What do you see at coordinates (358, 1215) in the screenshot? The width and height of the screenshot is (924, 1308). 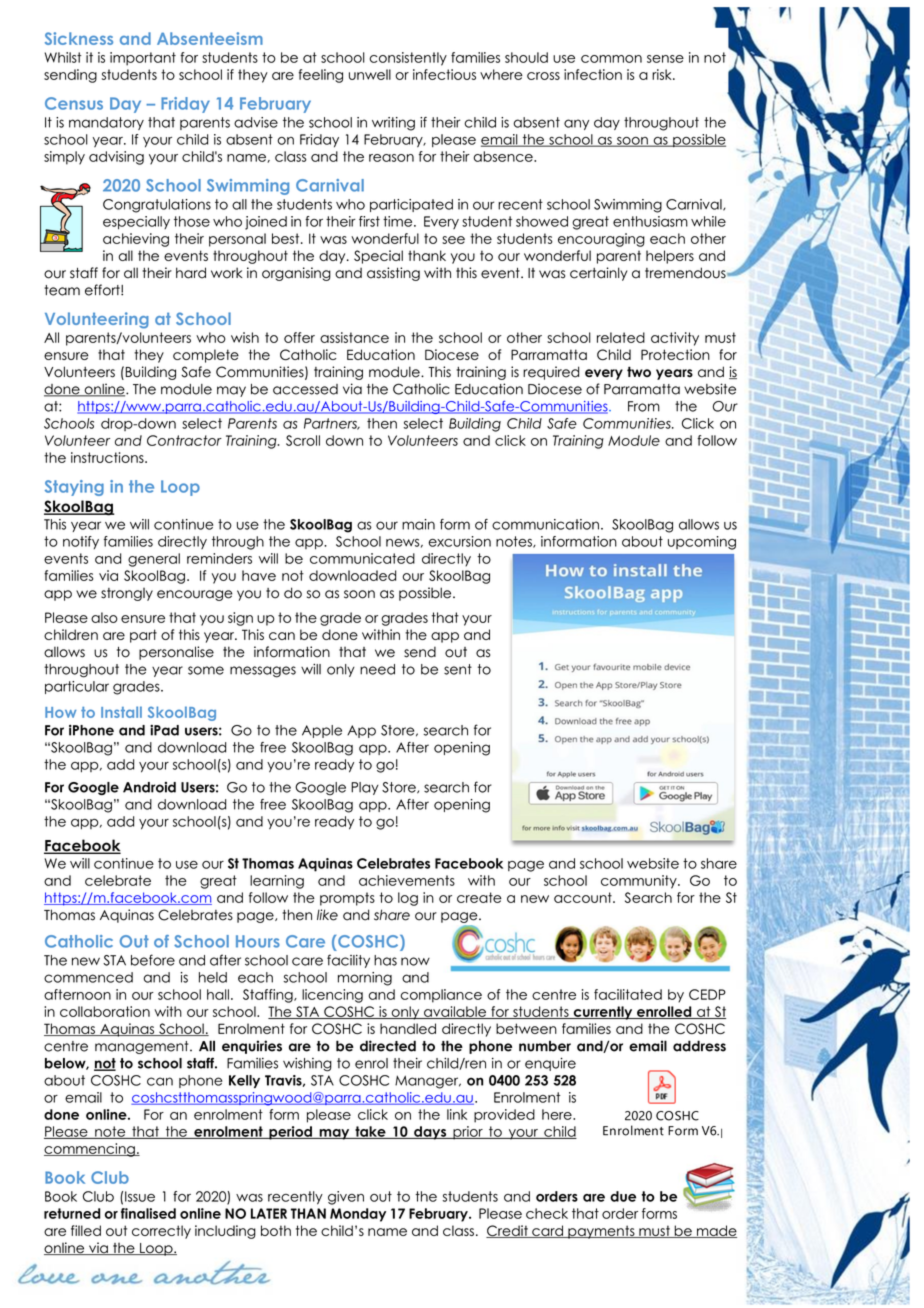 I see `Monday` at bounding box center [358, 1215].
